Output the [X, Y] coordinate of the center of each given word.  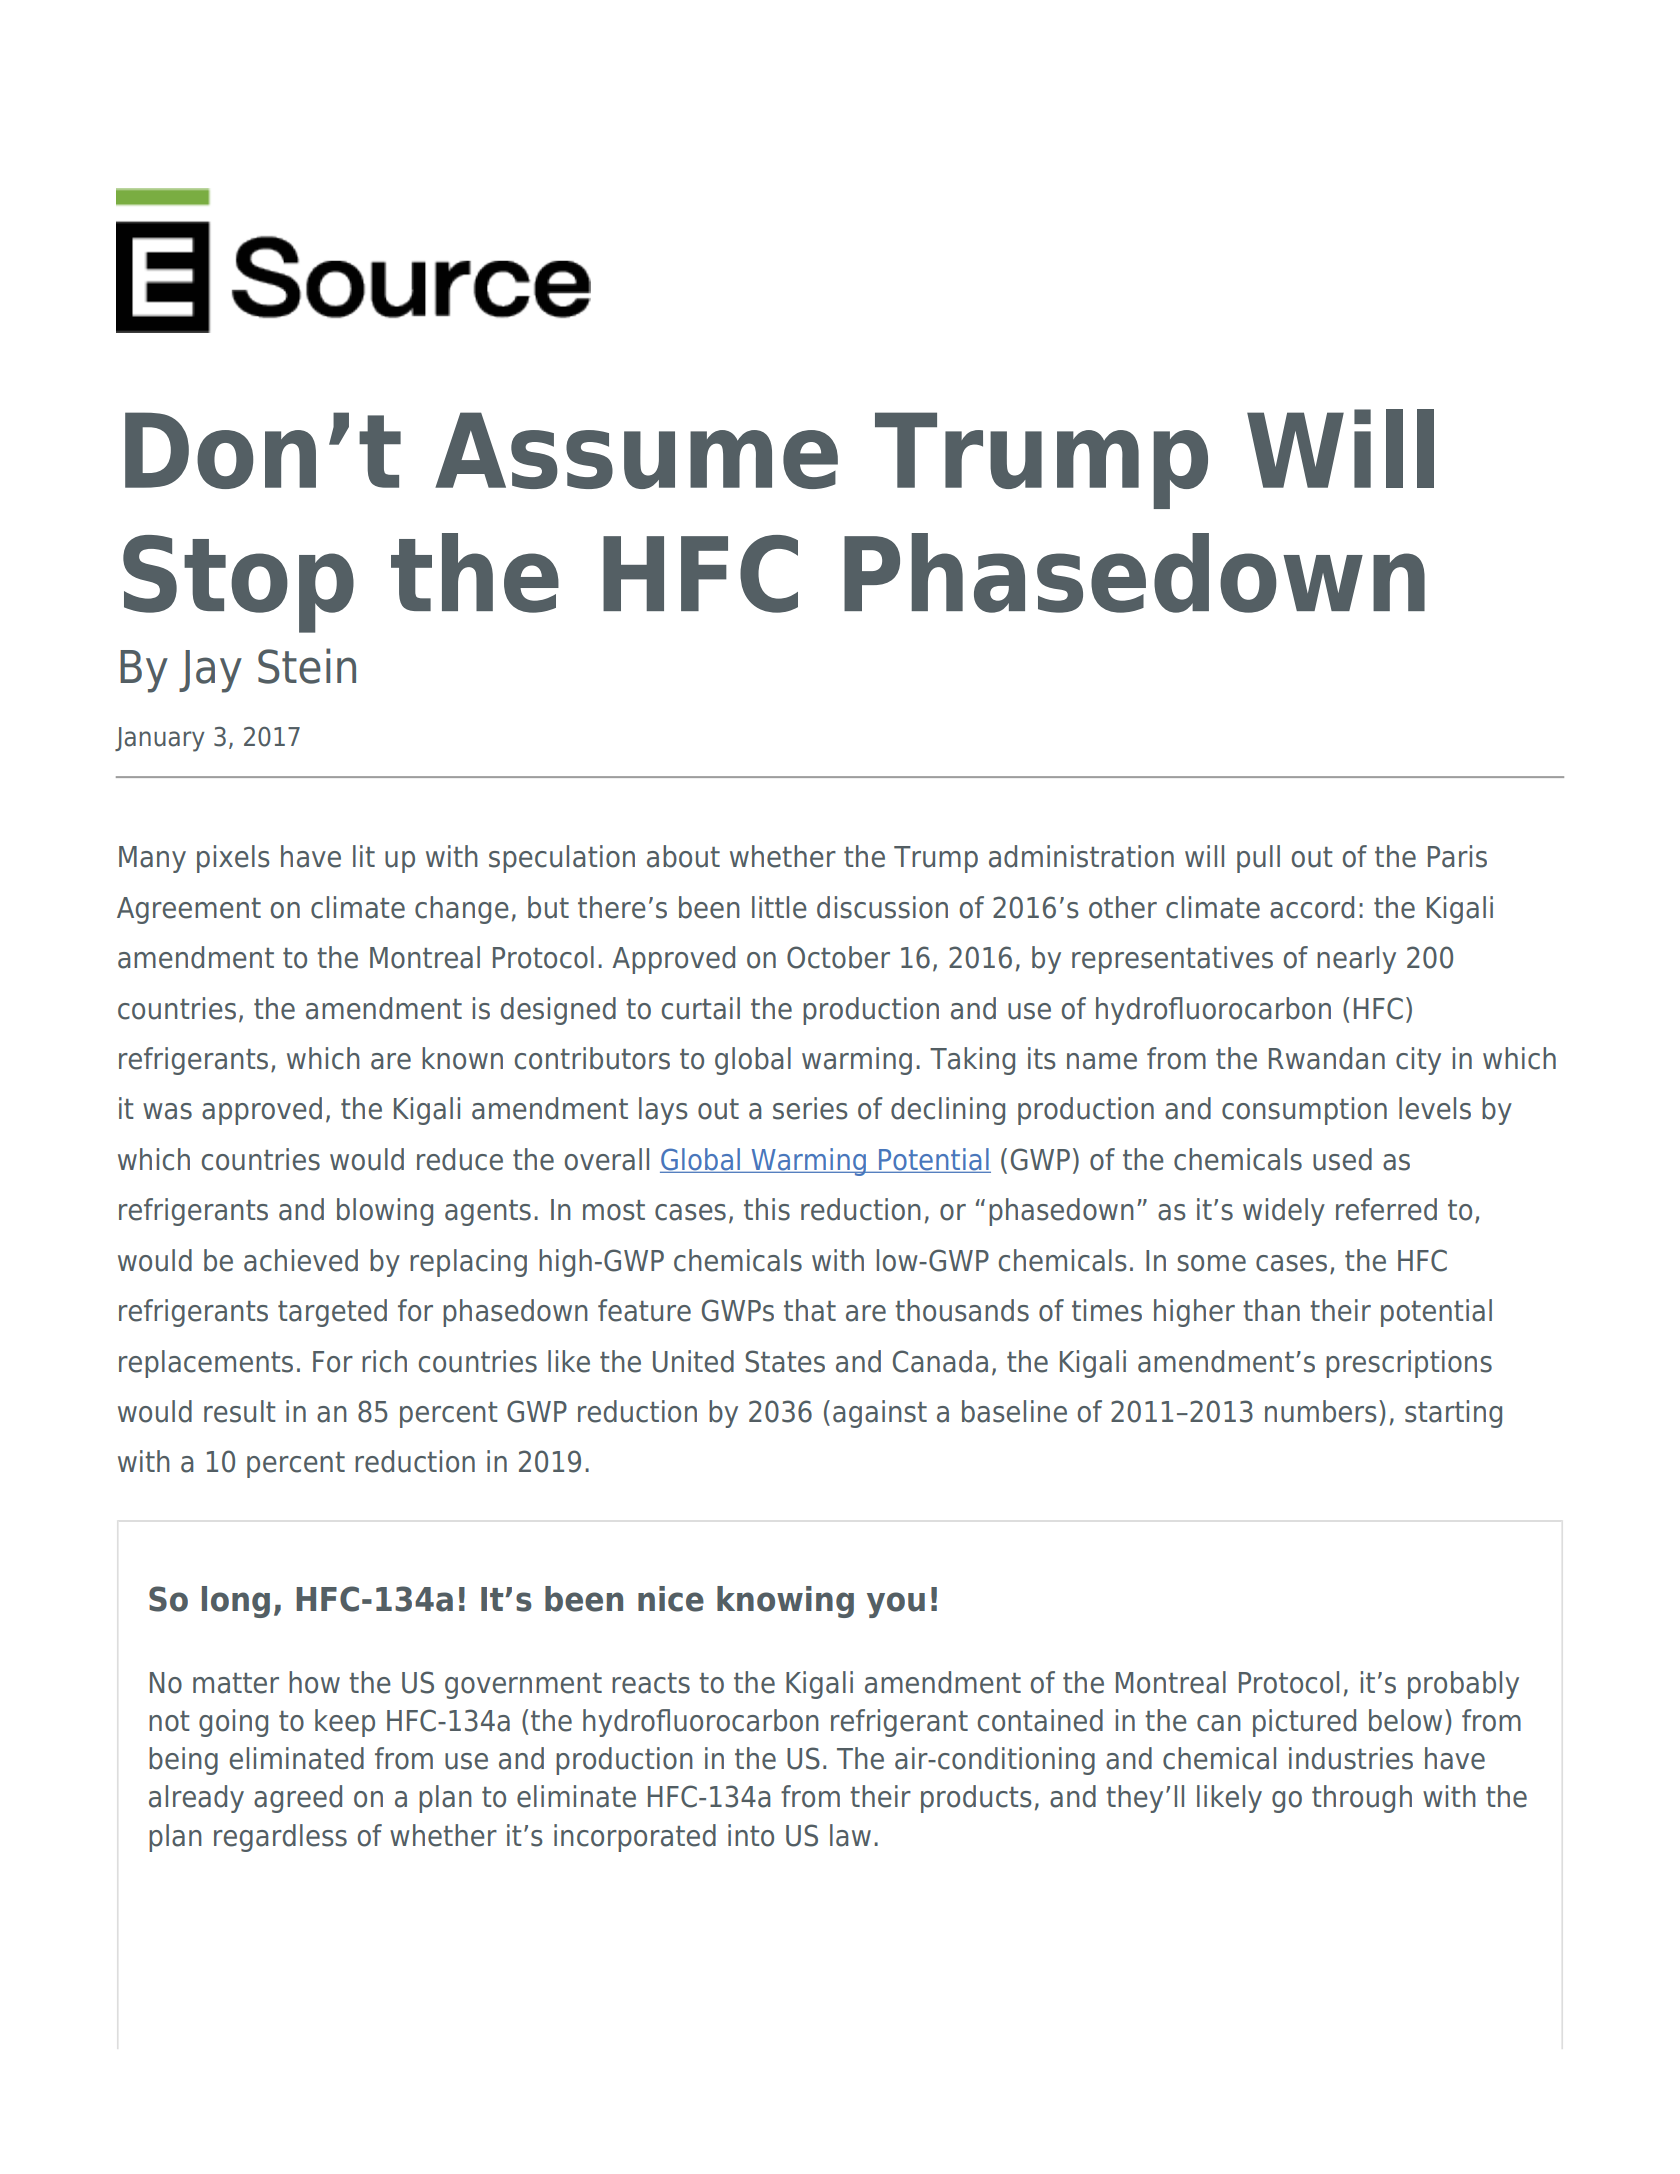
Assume [636, 450]
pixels [233, 859]
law [850, 1835]
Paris [1457, 856]
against [880, 1414]
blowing [385, 1212]
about [683, 856]
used [1342, 1159]
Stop [238, 584]
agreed [298, 1799]
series [810, 1108]
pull [1258, 859]
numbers [1321, 1411]
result [240, 1411]
